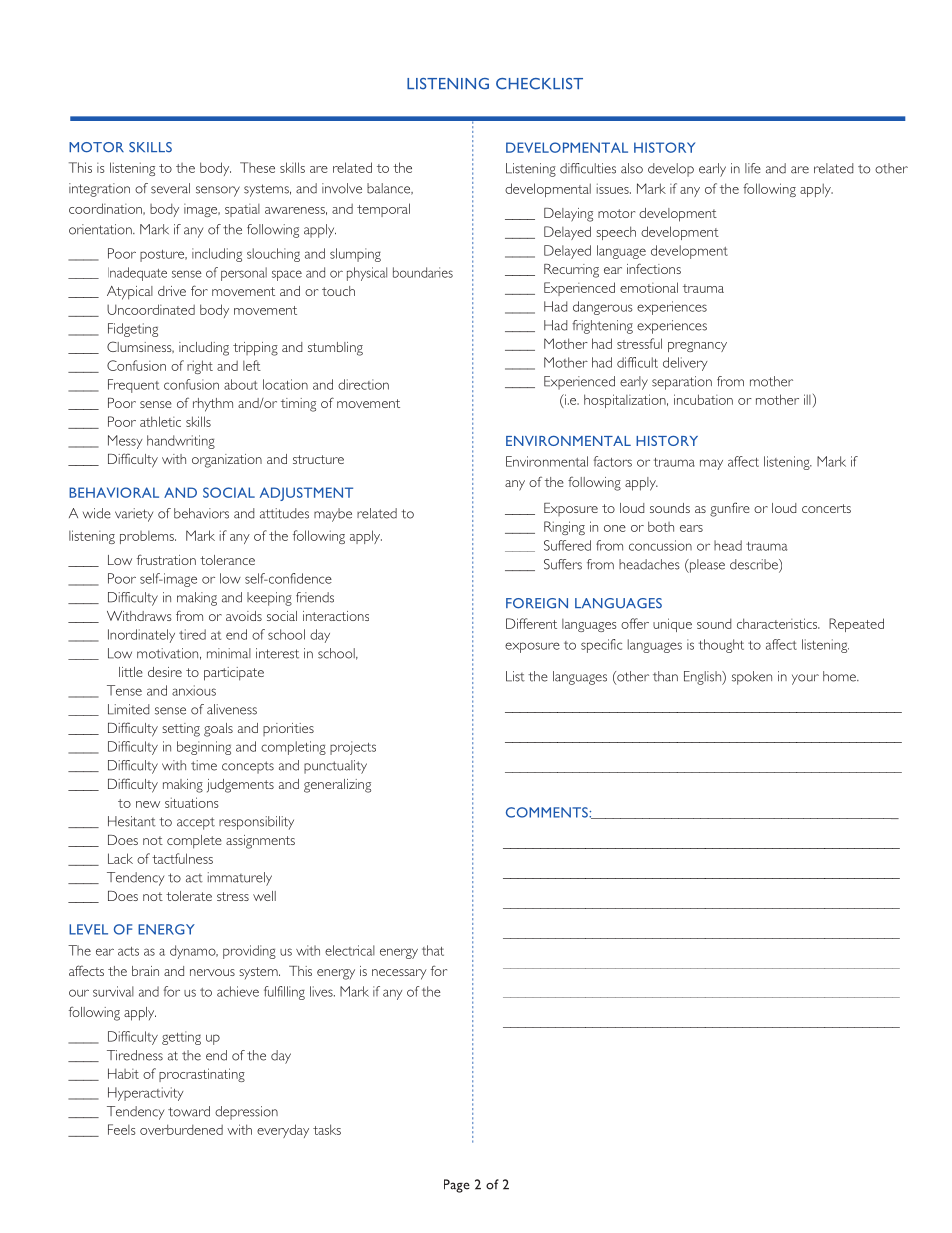  I want to click on balance, so click(390, 189).
